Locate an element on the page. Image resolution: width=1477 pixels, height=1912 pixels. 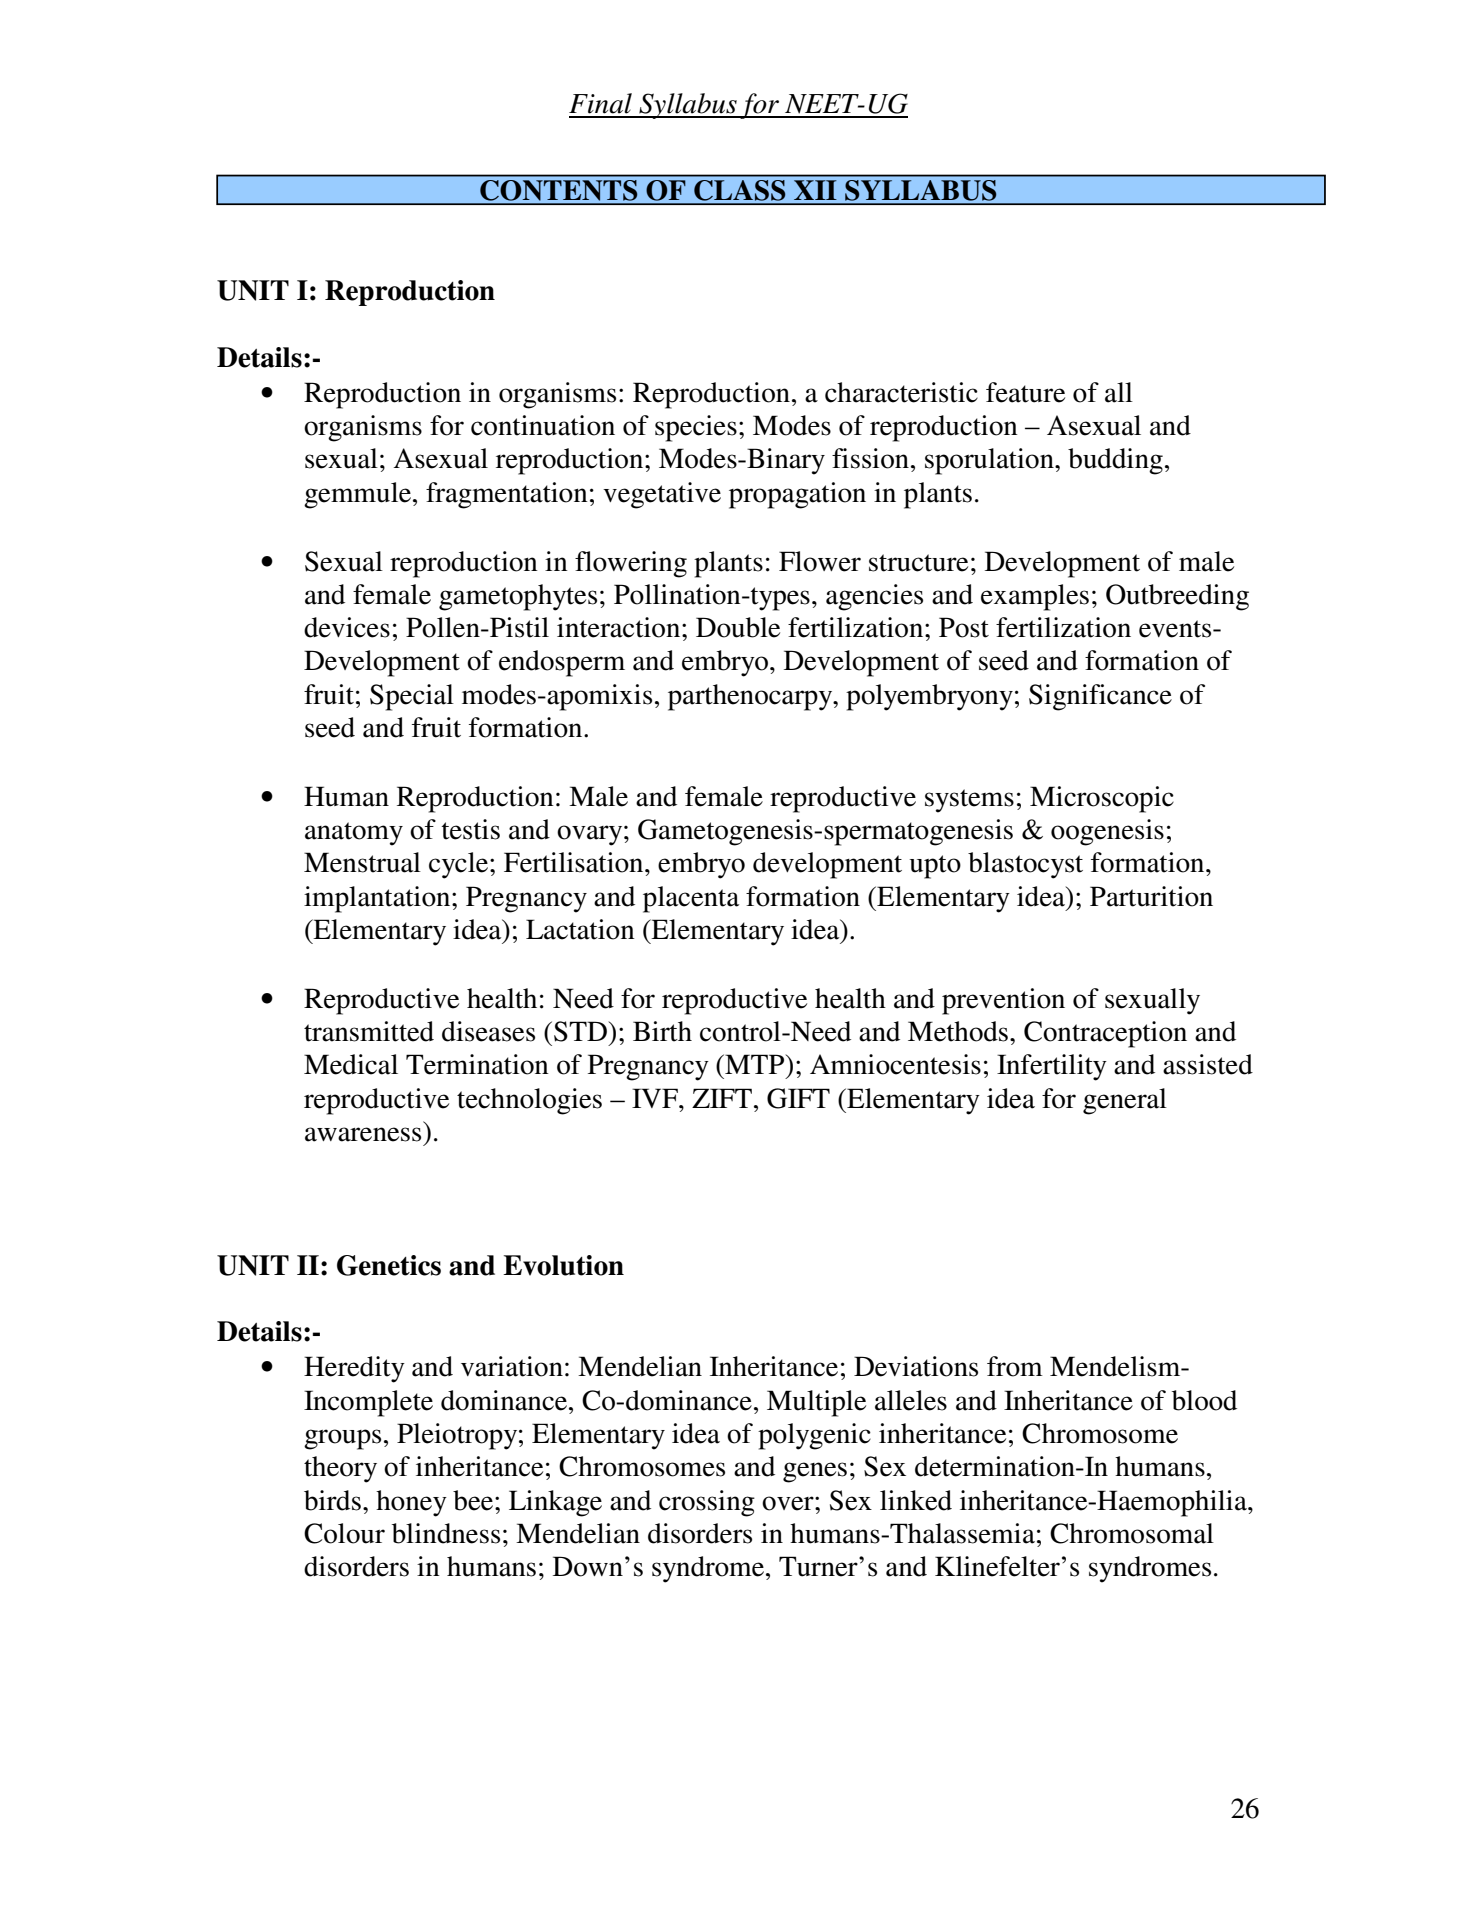
species is located at coordinates (696, 428).
